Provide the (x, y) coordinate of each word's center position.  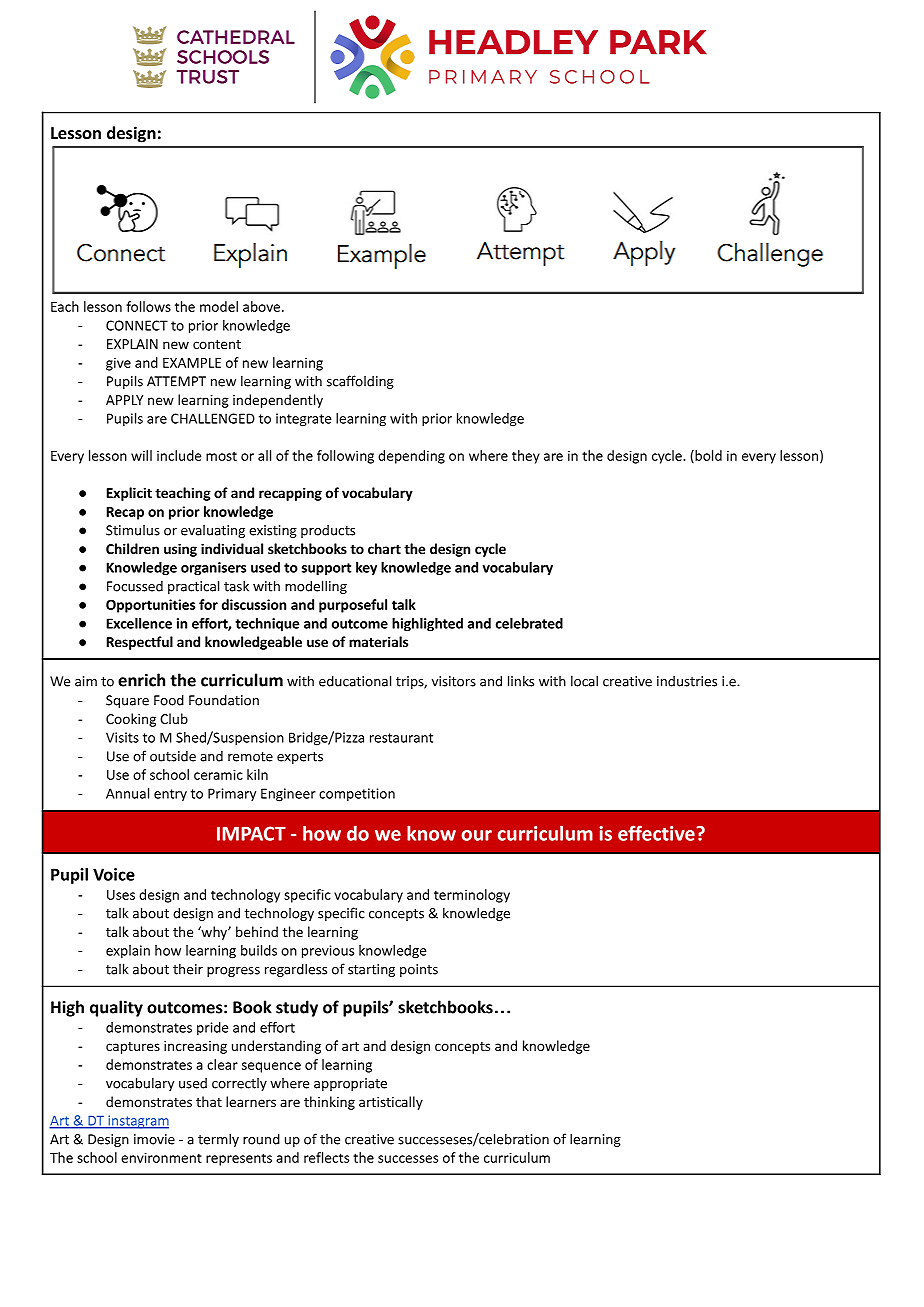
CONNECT (137, 325)
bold (707, 456)
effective (657, 833)
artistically (391, 1103)
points (419, 970)
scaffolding (360, 382)
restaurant (401, 738)
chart (384, 548)
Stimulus (133, 530)
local (584, 681)
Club (174, 718)
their (188, 969)
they (526, 457)
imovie (154, 1139)
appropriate (350, 1084)
